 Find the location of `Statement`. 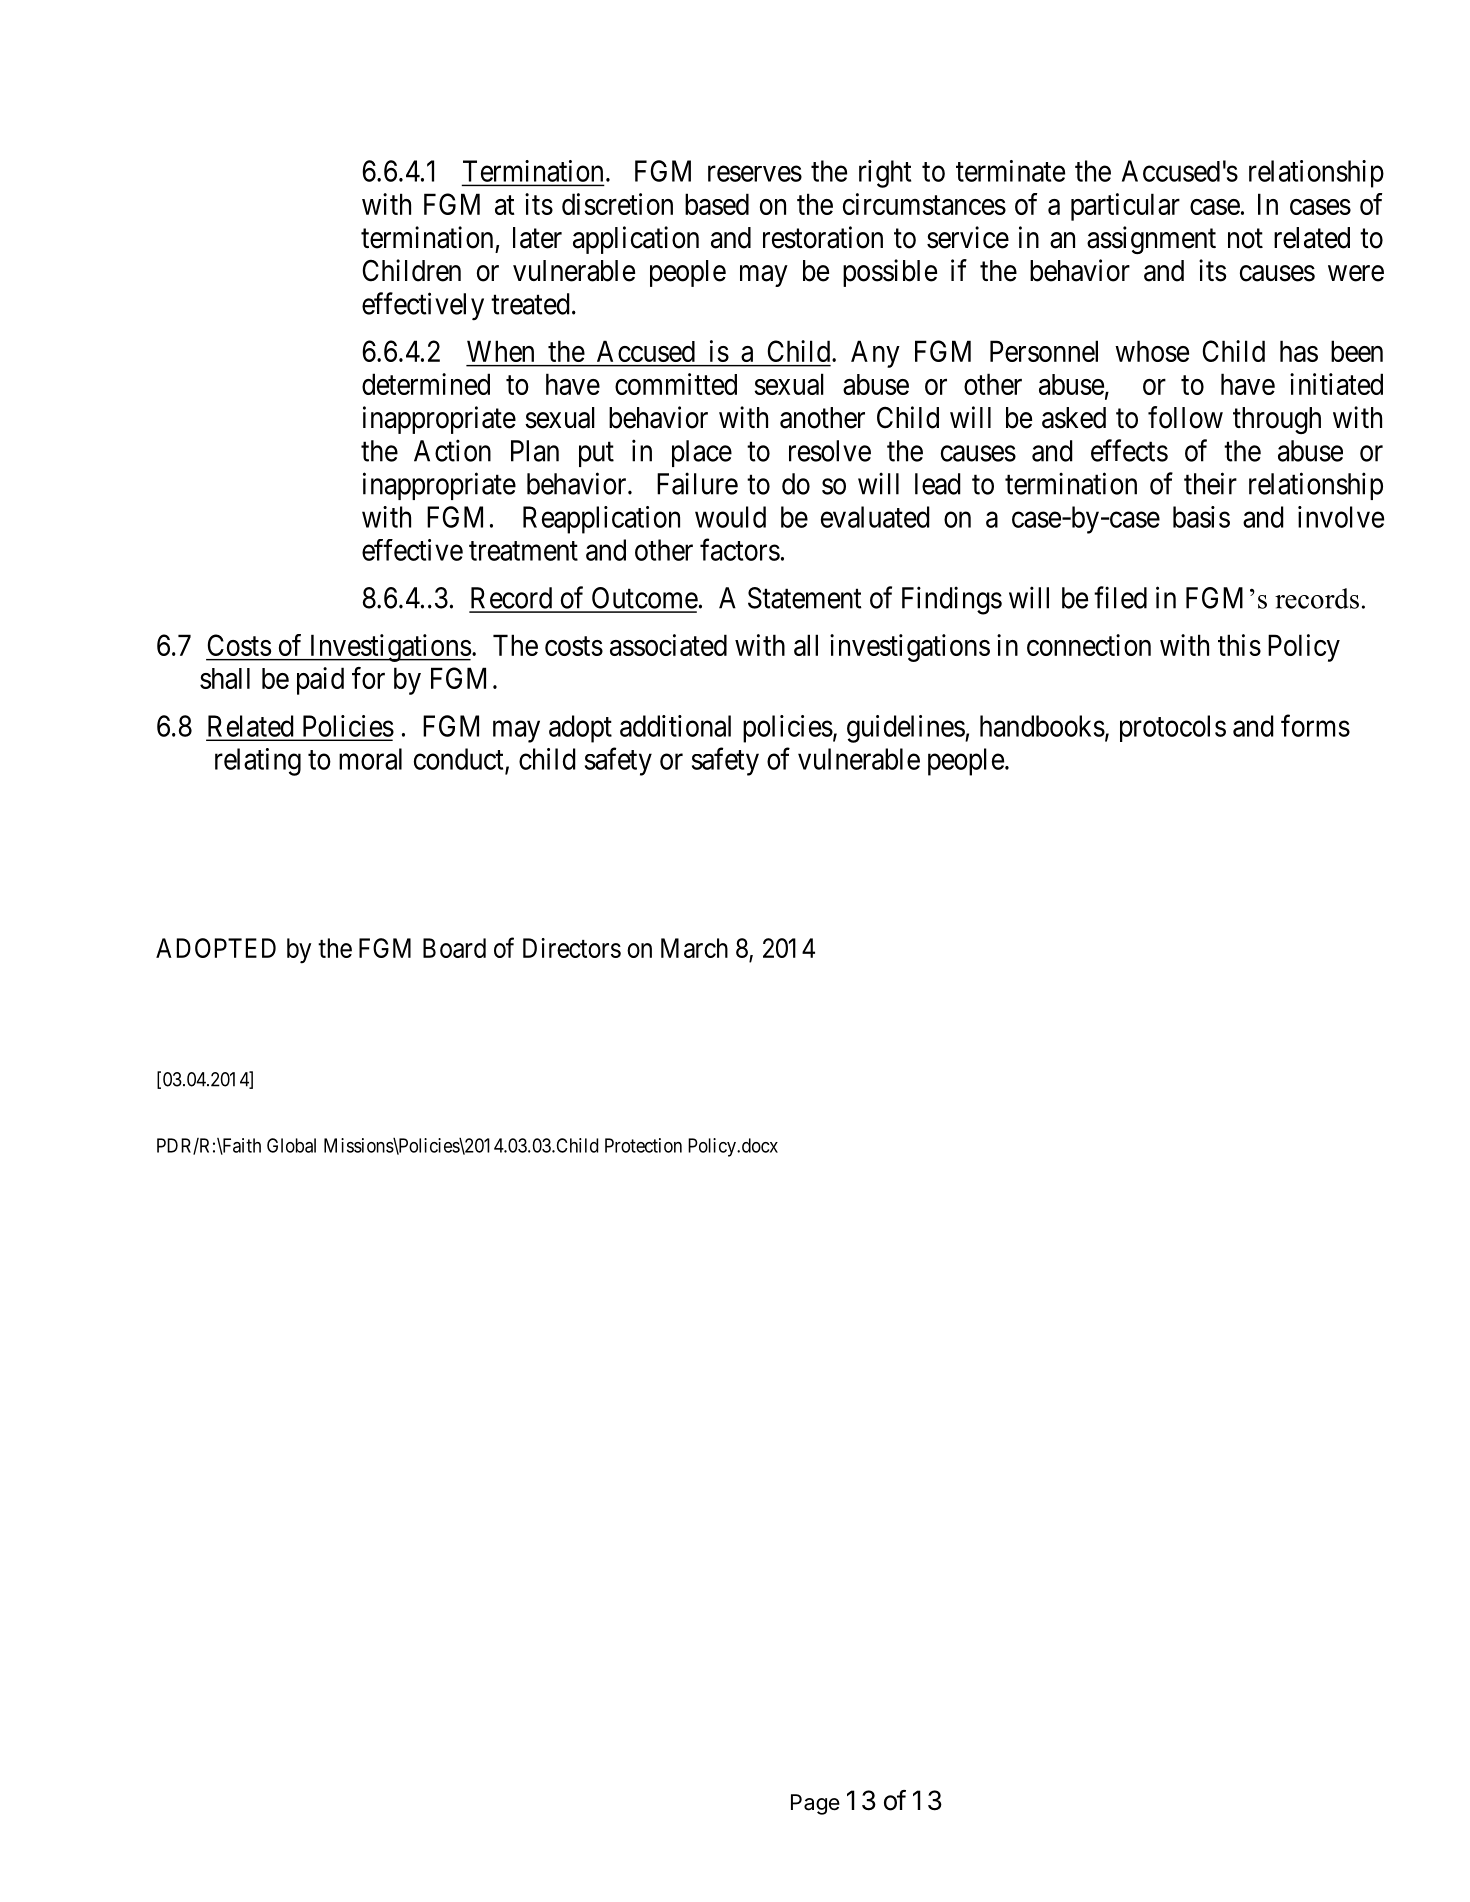

Statement is located at coordinates (805, 598).
